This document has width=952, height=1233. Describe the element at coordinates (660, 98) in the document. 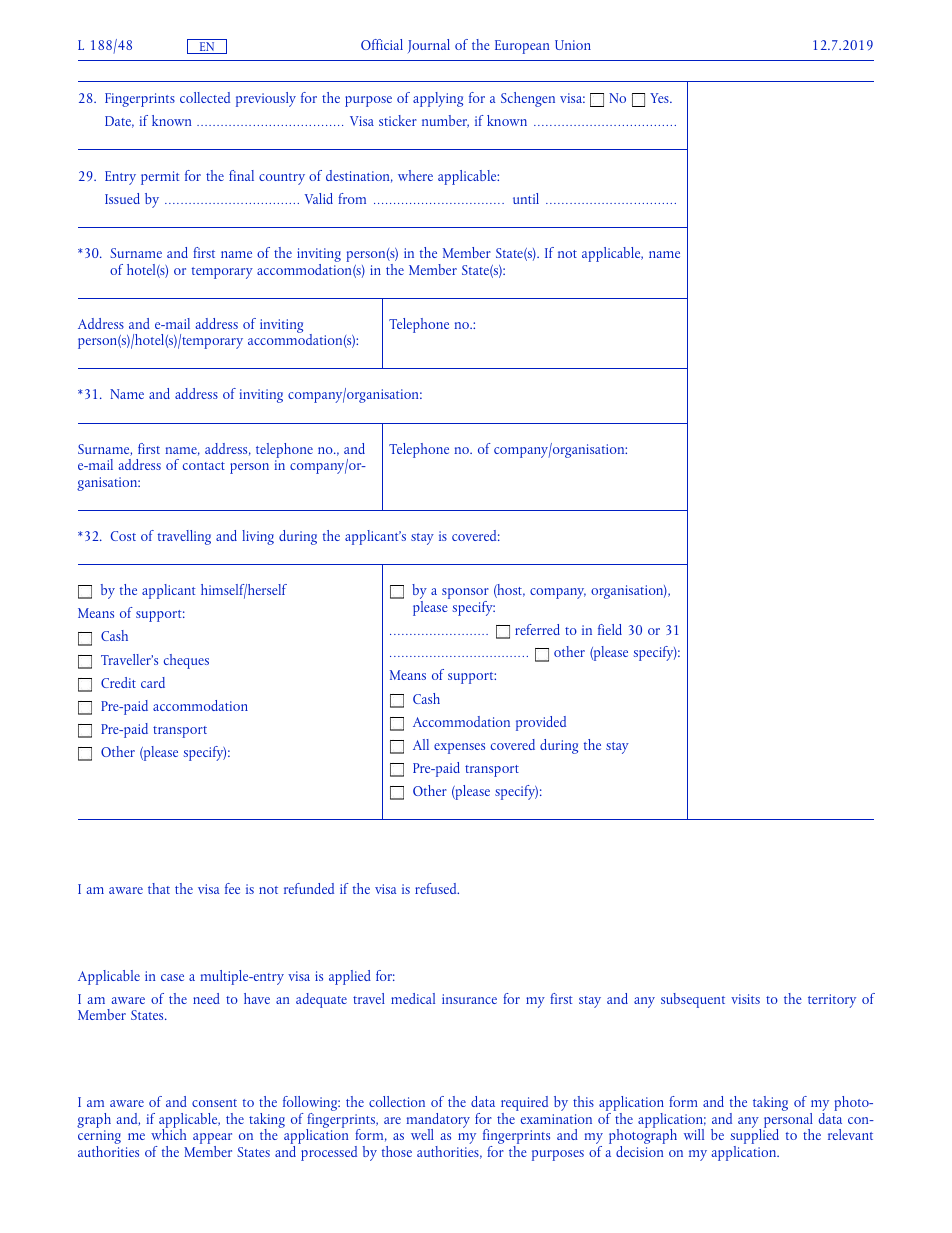

I see `Yes` at that location.
